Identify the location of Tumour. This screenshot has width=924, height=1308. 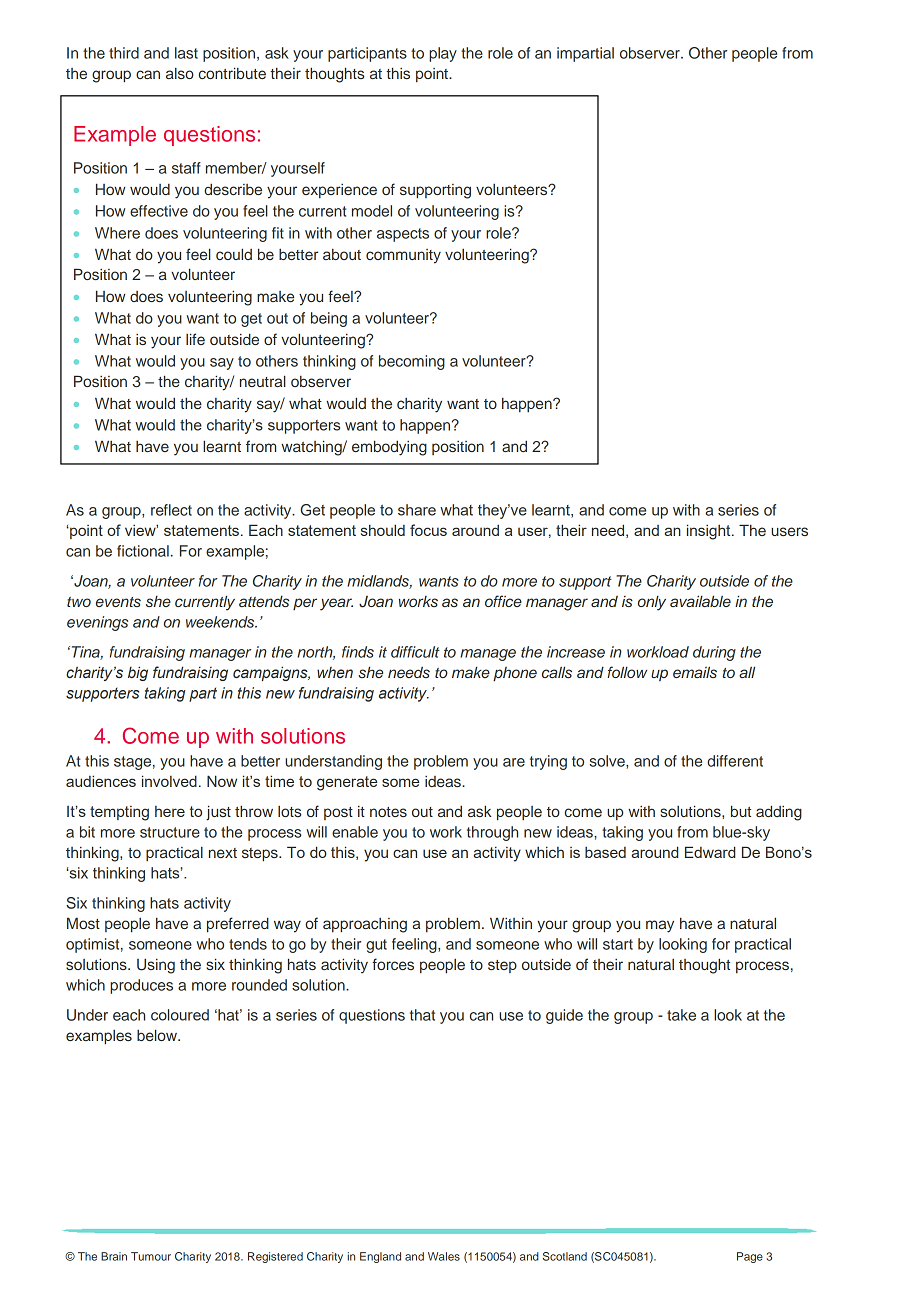
(151, 1256).
